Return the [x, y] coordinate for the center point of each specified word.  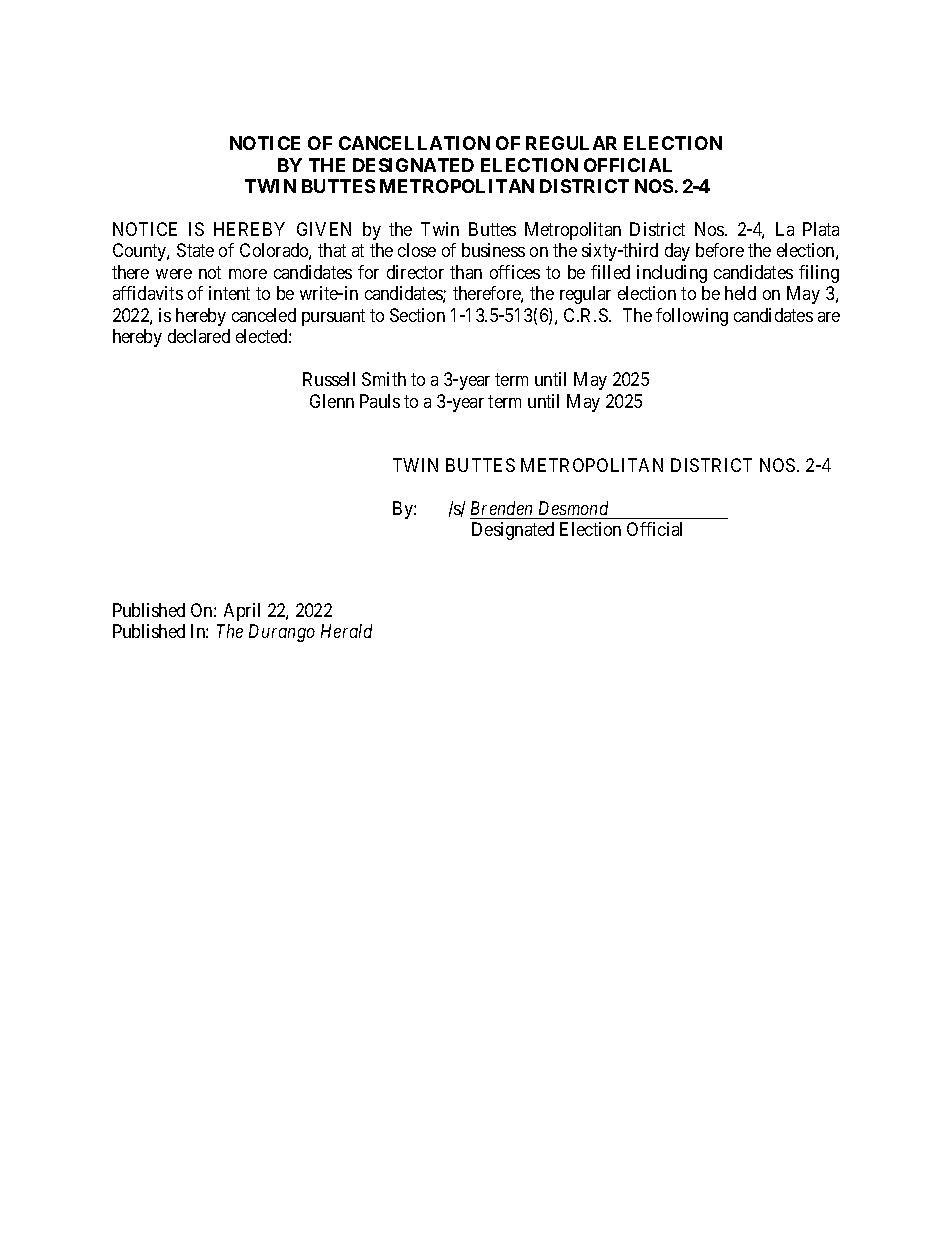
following [692, 317]
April [242, 612]
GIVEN [324, 229]
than [466, 272]
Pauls [380, 401]
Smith [384, 379]
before [720, 250]
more [248, 274]
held [740, 293]
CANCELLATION [414, 143]
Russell [329, 379]
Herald [346, 631]
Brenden [501, 508]
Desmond [573, 508]
